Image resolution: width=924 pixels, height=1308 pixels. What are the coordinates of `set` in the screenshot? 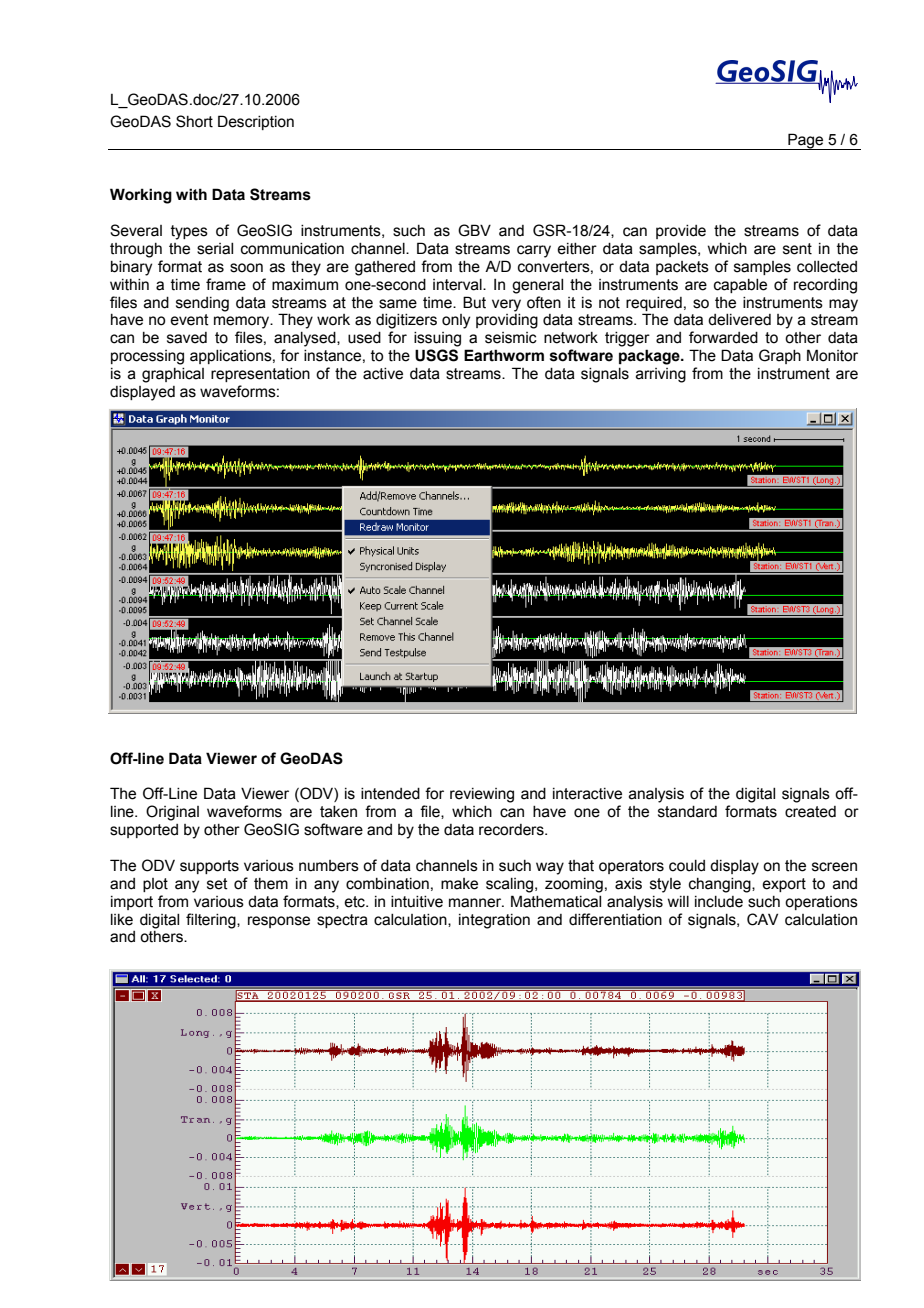 It's located at (217, 884).
